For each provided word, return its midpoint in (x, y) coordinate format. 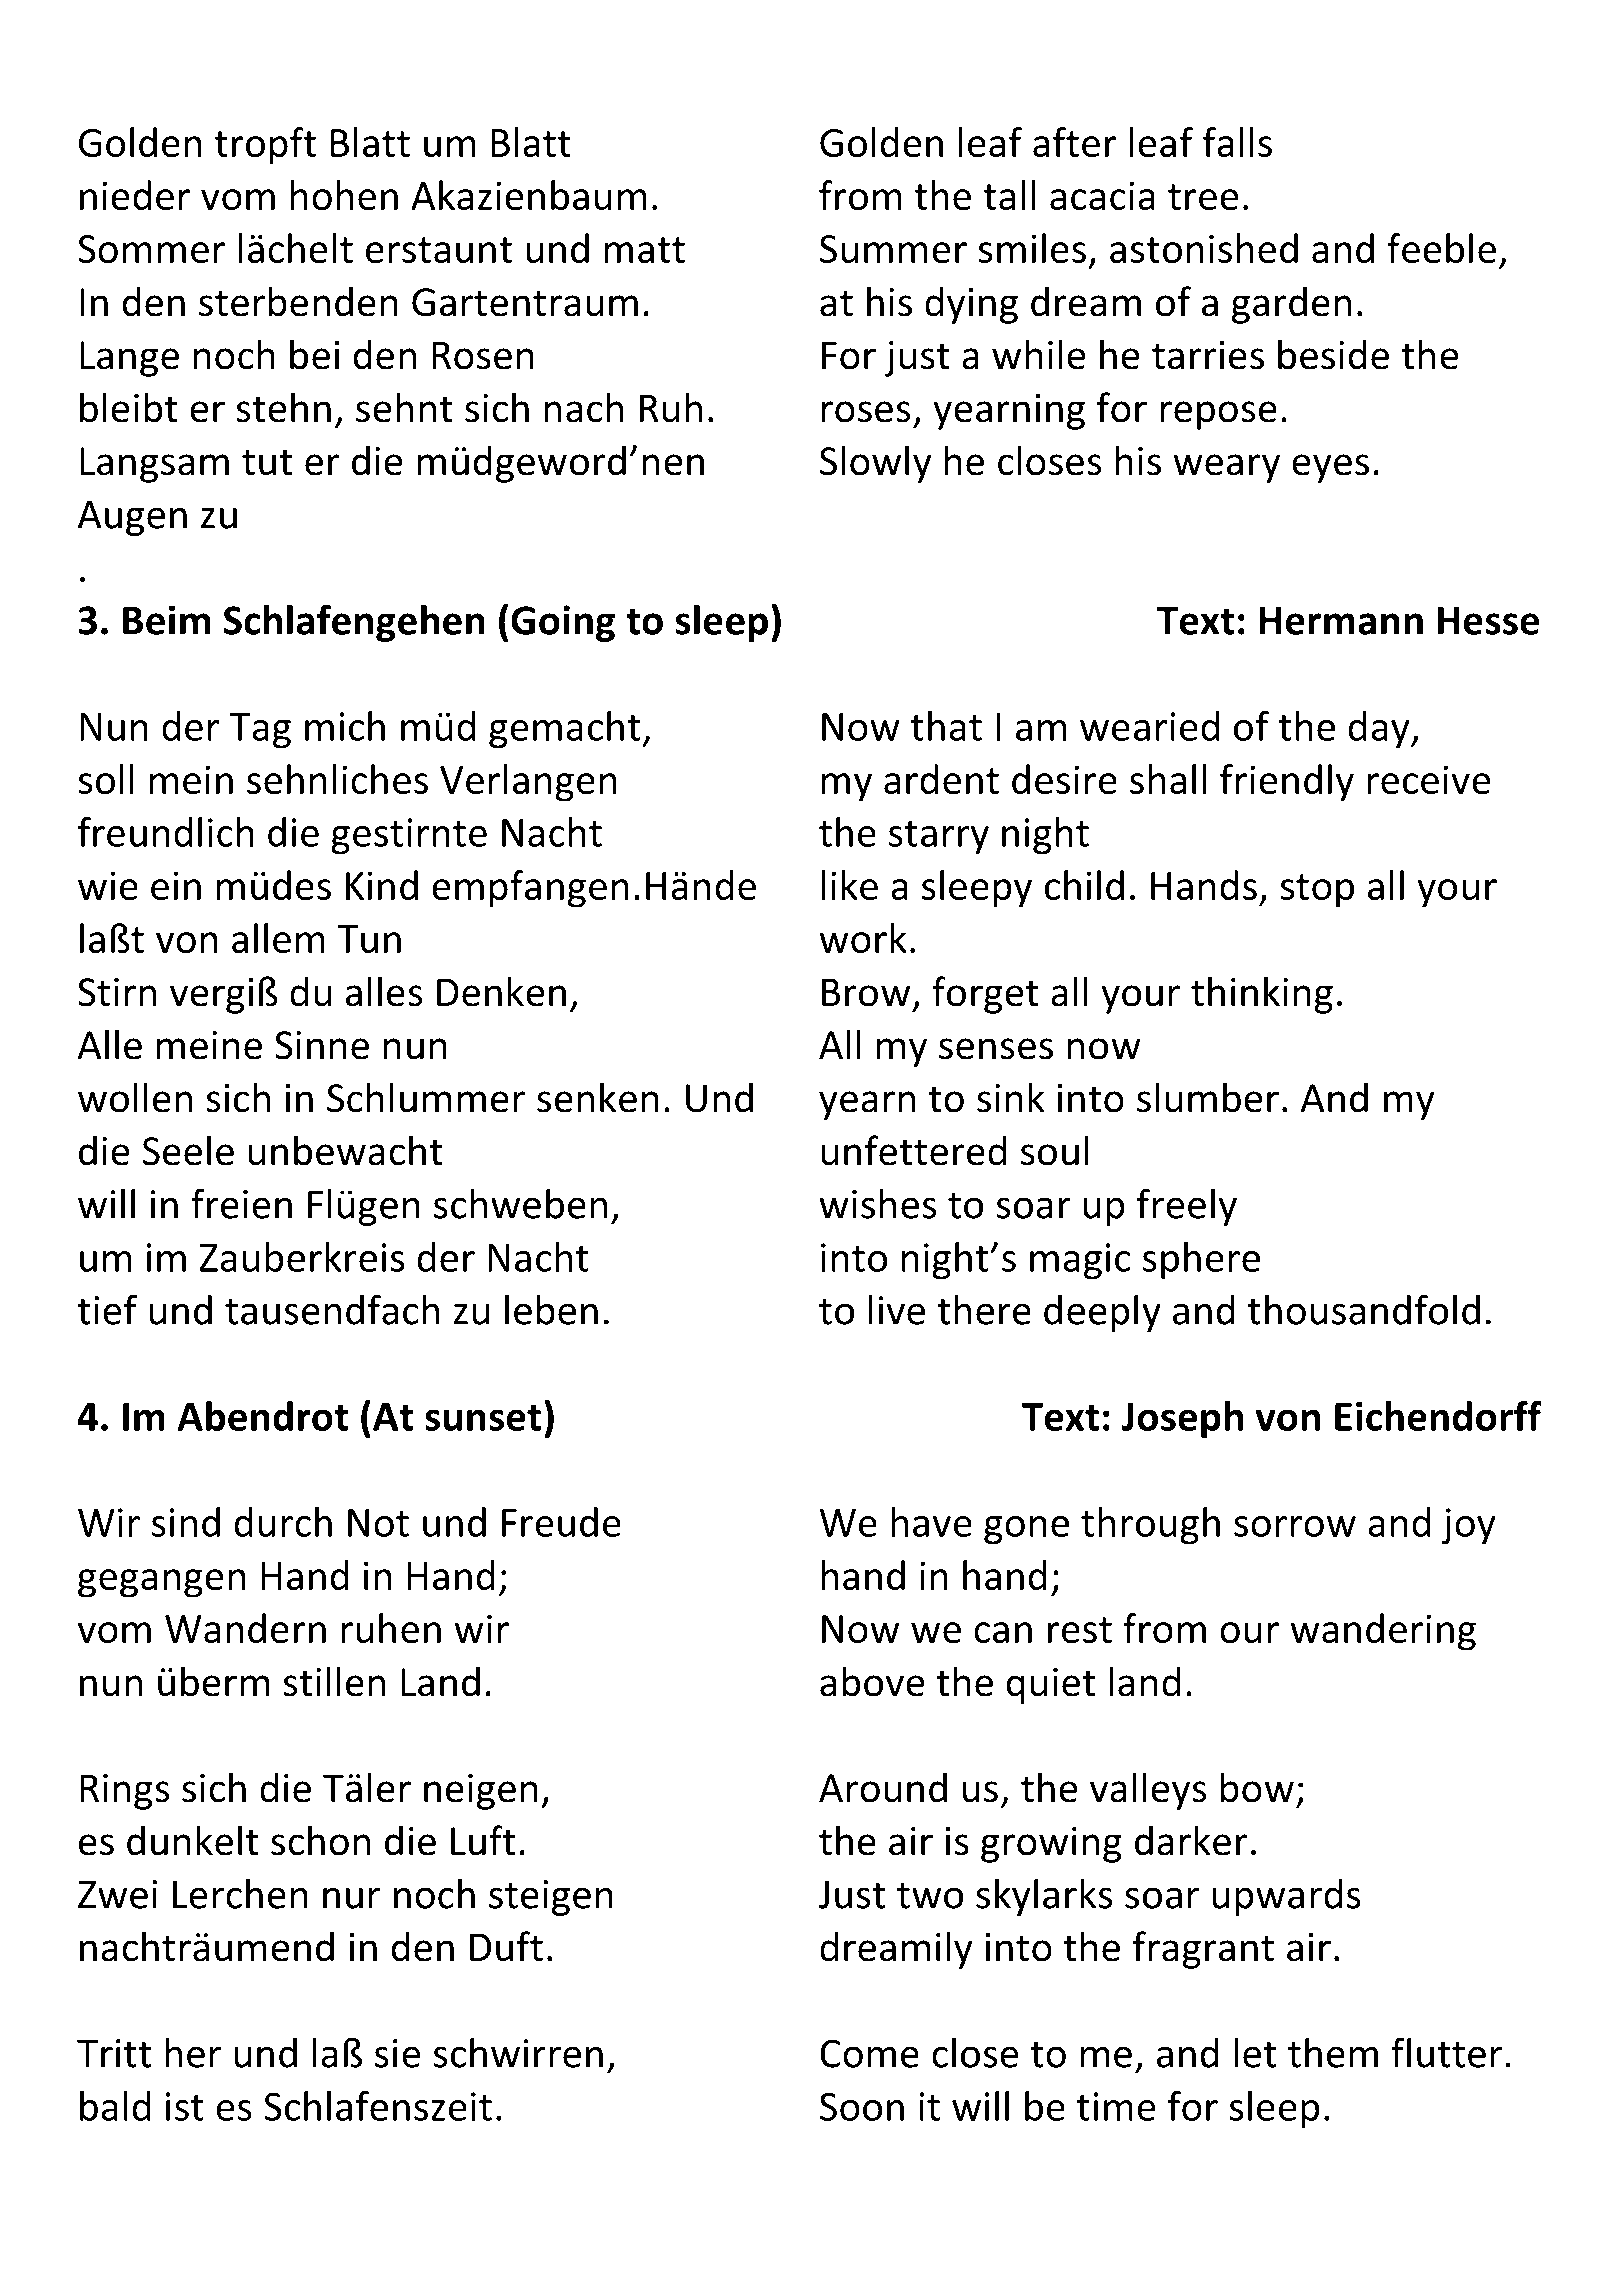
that (946, 726)
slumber (1208, 1097)
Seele (188, 1150)
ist (185, 2106)
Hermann (1341, 620)
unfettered (913, 1150)
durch (283, 1522)
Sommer (151, 249)
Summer (893, 249)
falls (1237, 142)
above (872, 1681)
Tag (260, 731)
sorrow (1295, 1526)
